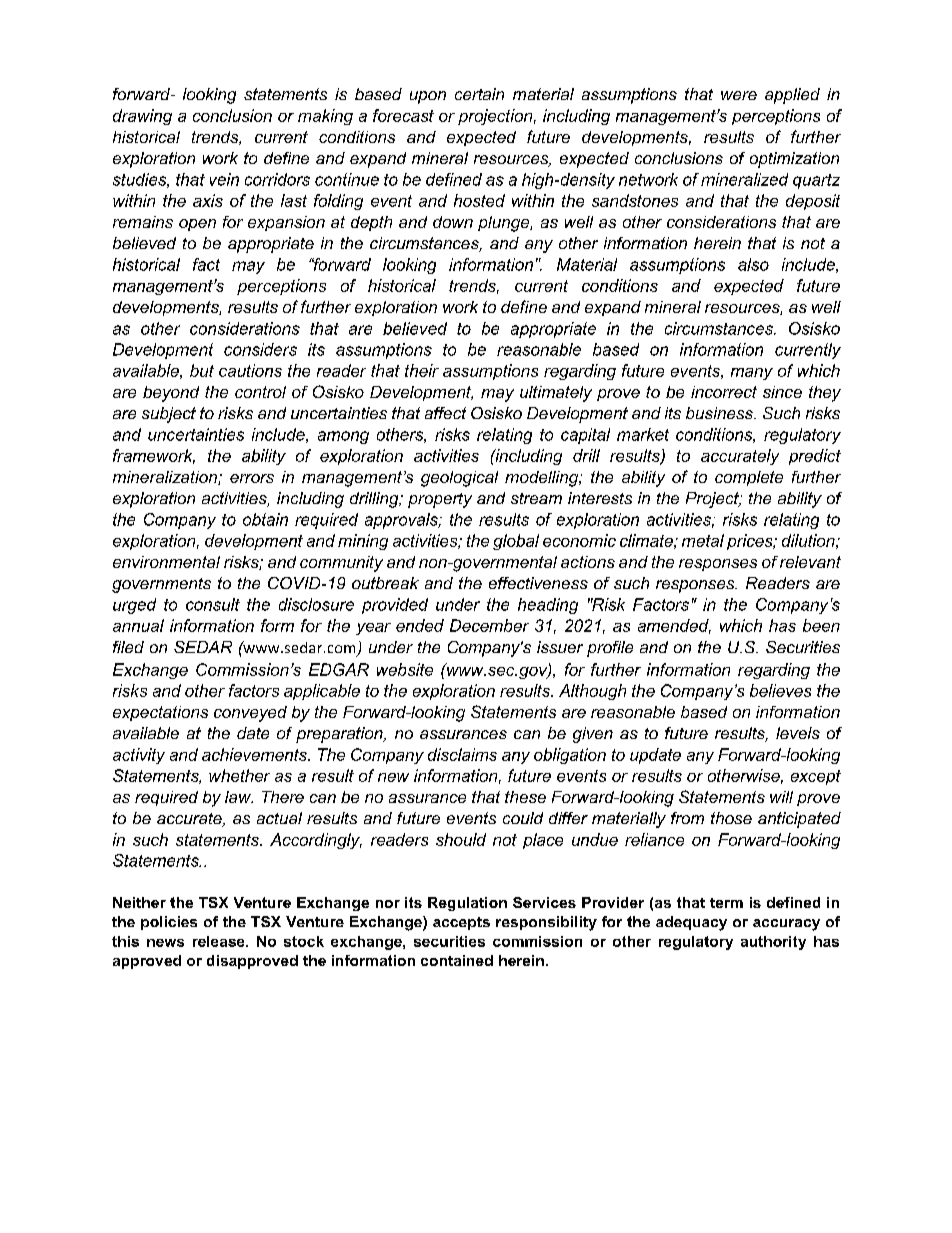 The height and width of the page is (1233, 952). What do you see at coordinates (461, 923) in the page?
I see `accepts` at bounding box center [461, 923].
